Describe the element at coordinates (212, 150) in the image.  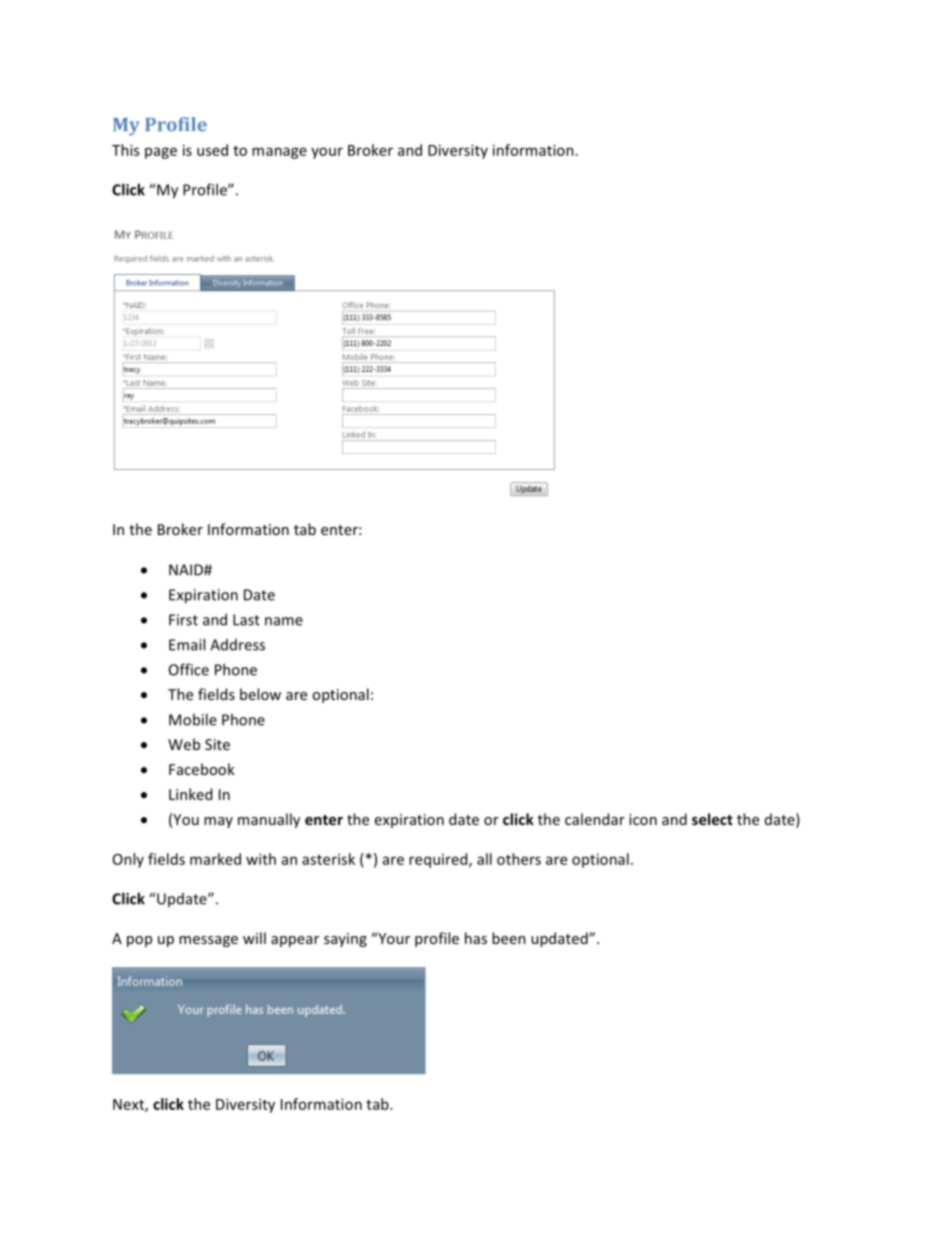
I see `used` at that location.
